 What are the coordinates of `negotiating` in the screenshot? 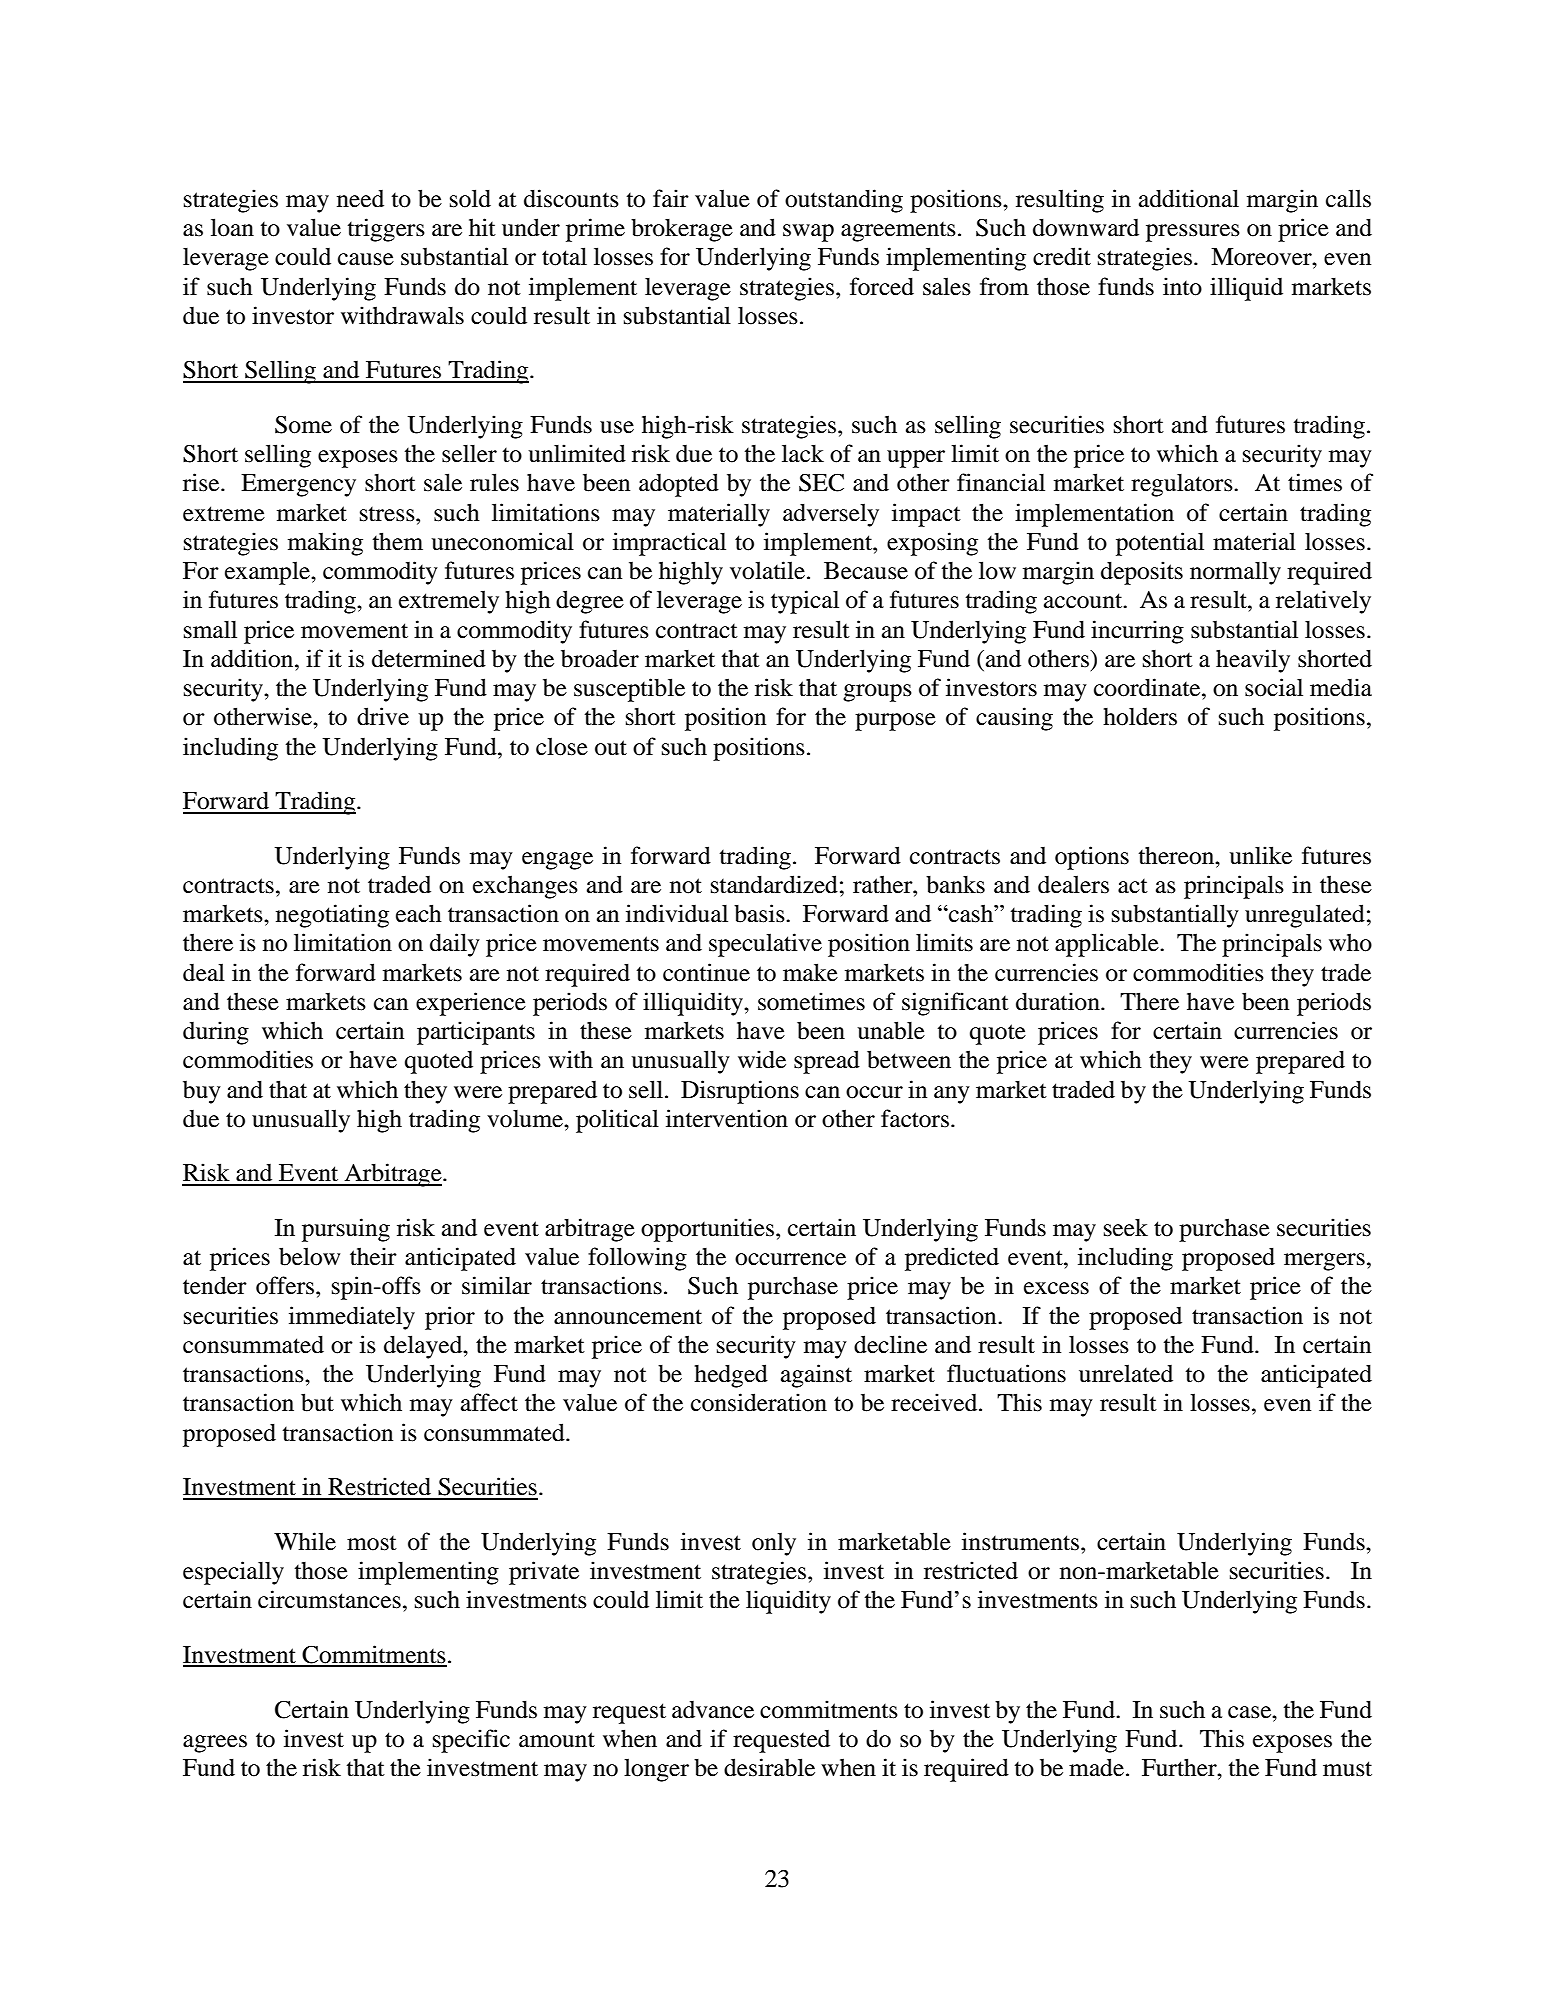 It's located at (332, 916).
